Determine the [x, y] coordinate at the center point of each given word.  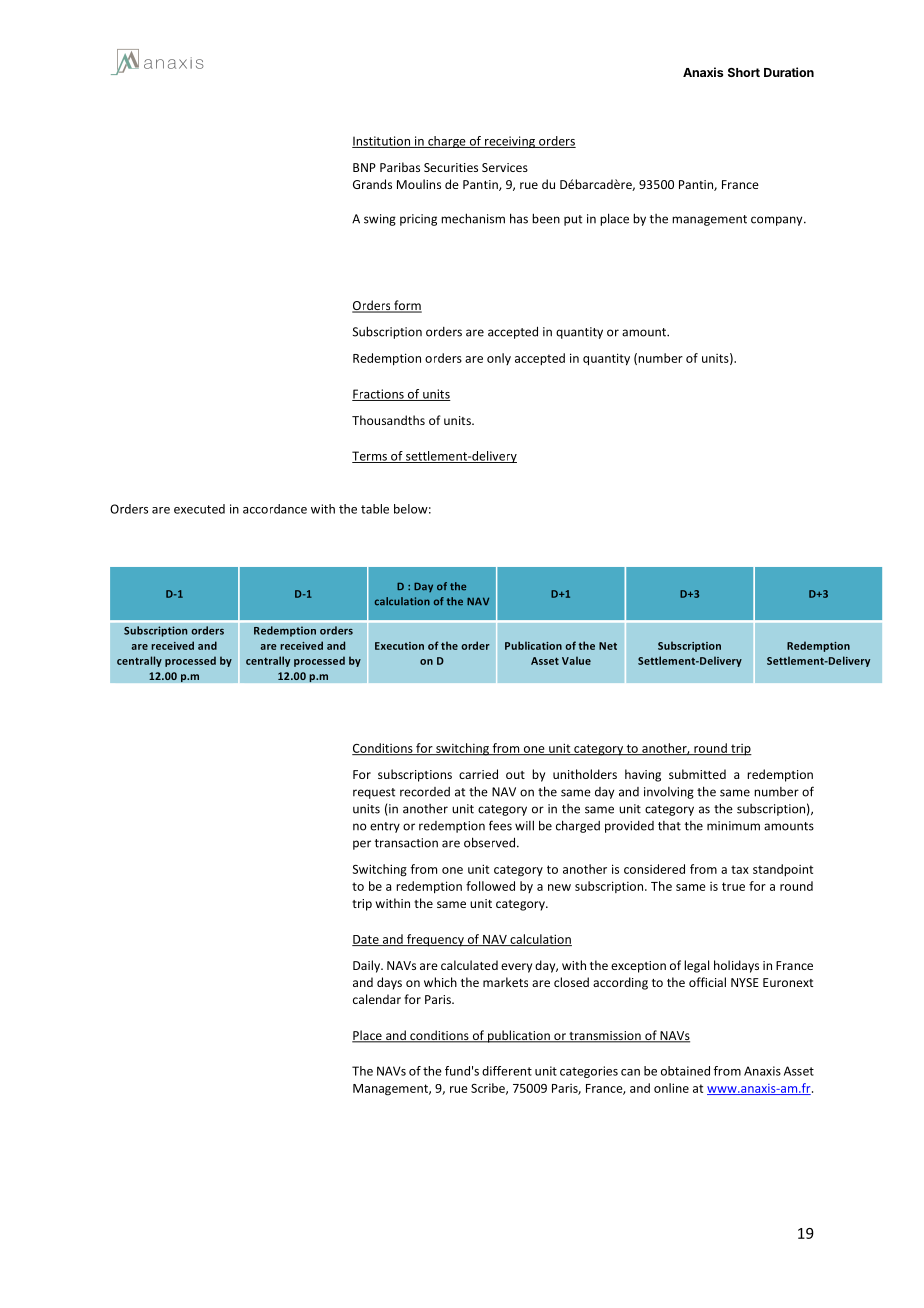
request [374, 793]
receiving [510, 142]
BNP [364, 167]
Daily [367, 966]
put [573, 220]
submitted [697, 774]
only [499, 359]
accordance [275, 509]
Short [744, 72]
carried [478, 774]
